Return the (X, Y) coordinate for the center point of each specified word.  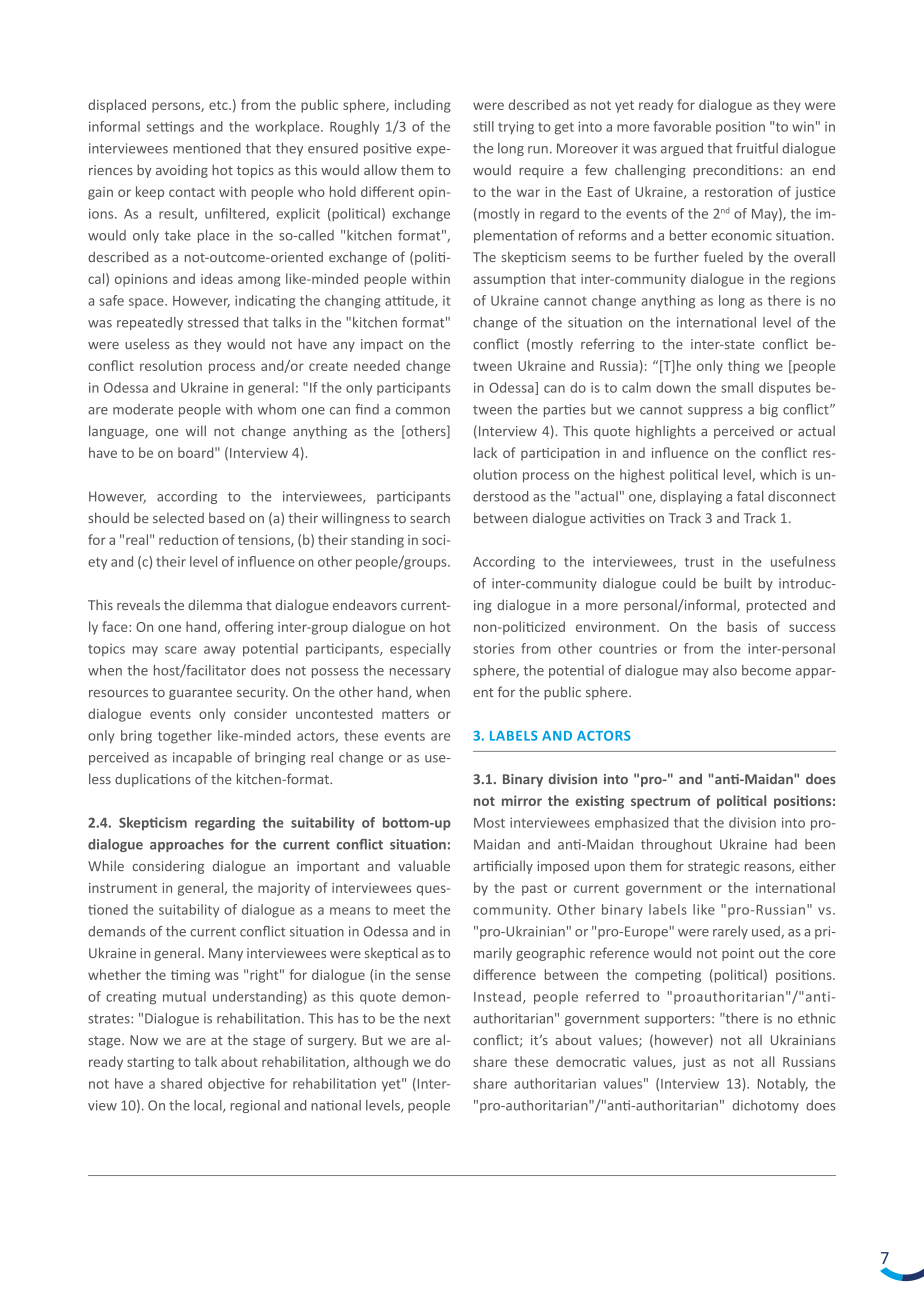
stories (493, 648)
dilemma (215, 604)
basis (742, 626)
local (209, 1106)
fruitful (757, 148)
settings (170, 128)
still (483, 126)
